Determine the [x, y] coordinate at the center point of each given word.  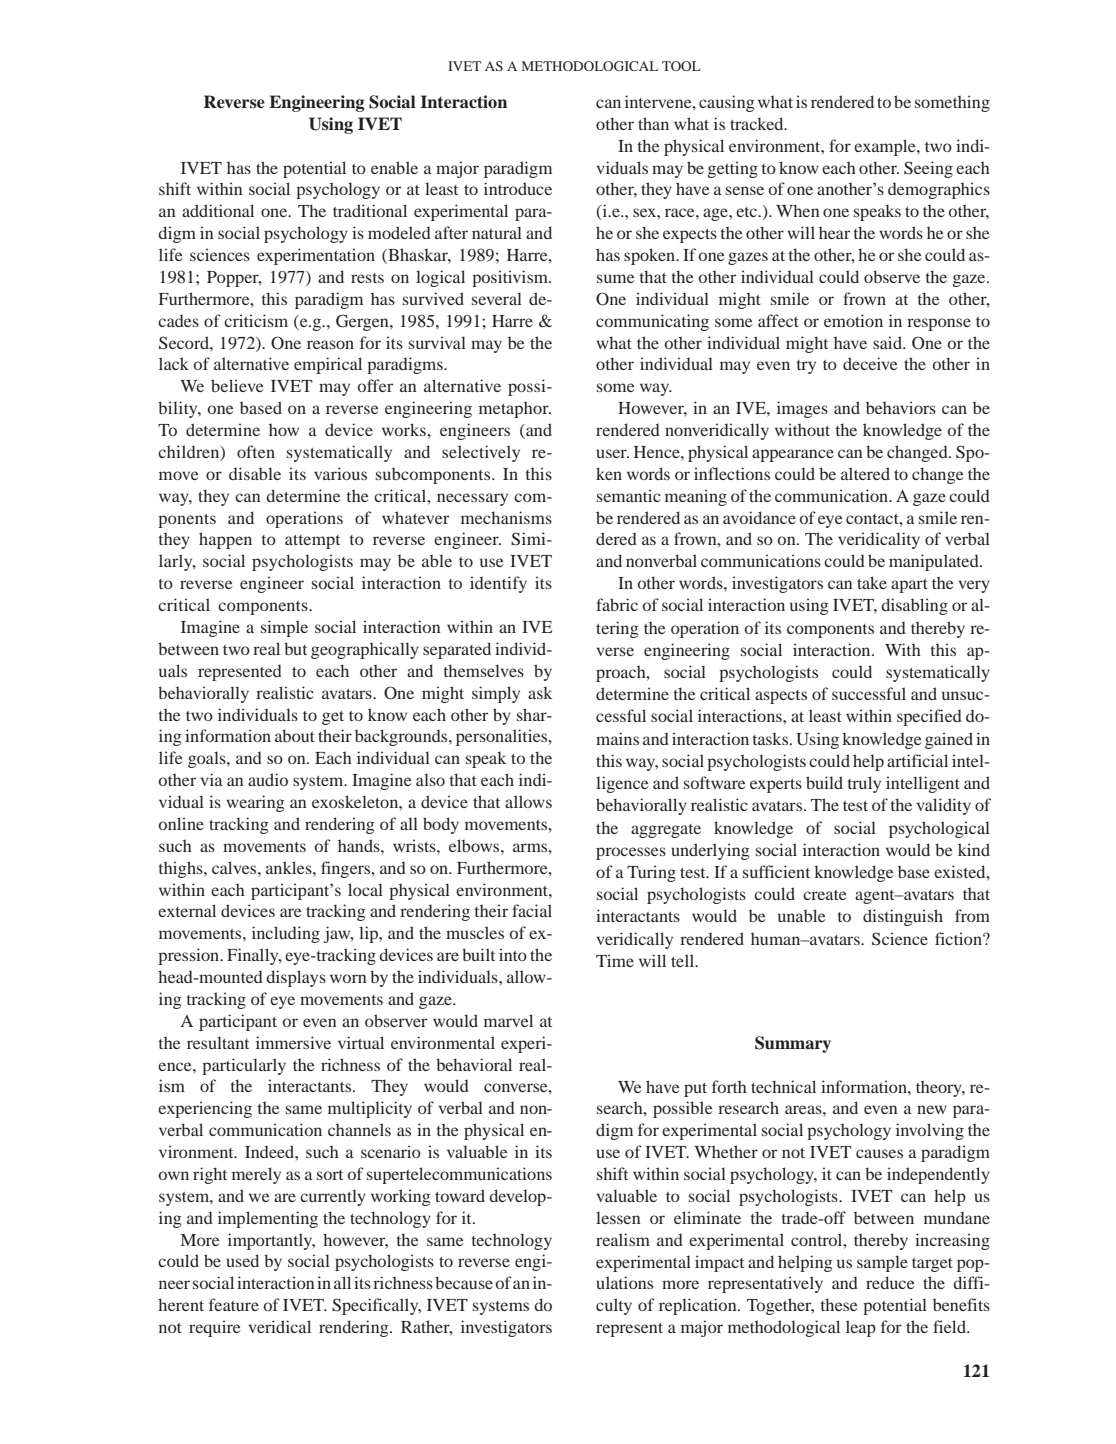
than [653, 123]
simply [496, 694]
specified [929, 717]
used [242, 1260]
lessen [618, 1217]
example [886, 147]
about [295, 735]
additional [218, 210]
